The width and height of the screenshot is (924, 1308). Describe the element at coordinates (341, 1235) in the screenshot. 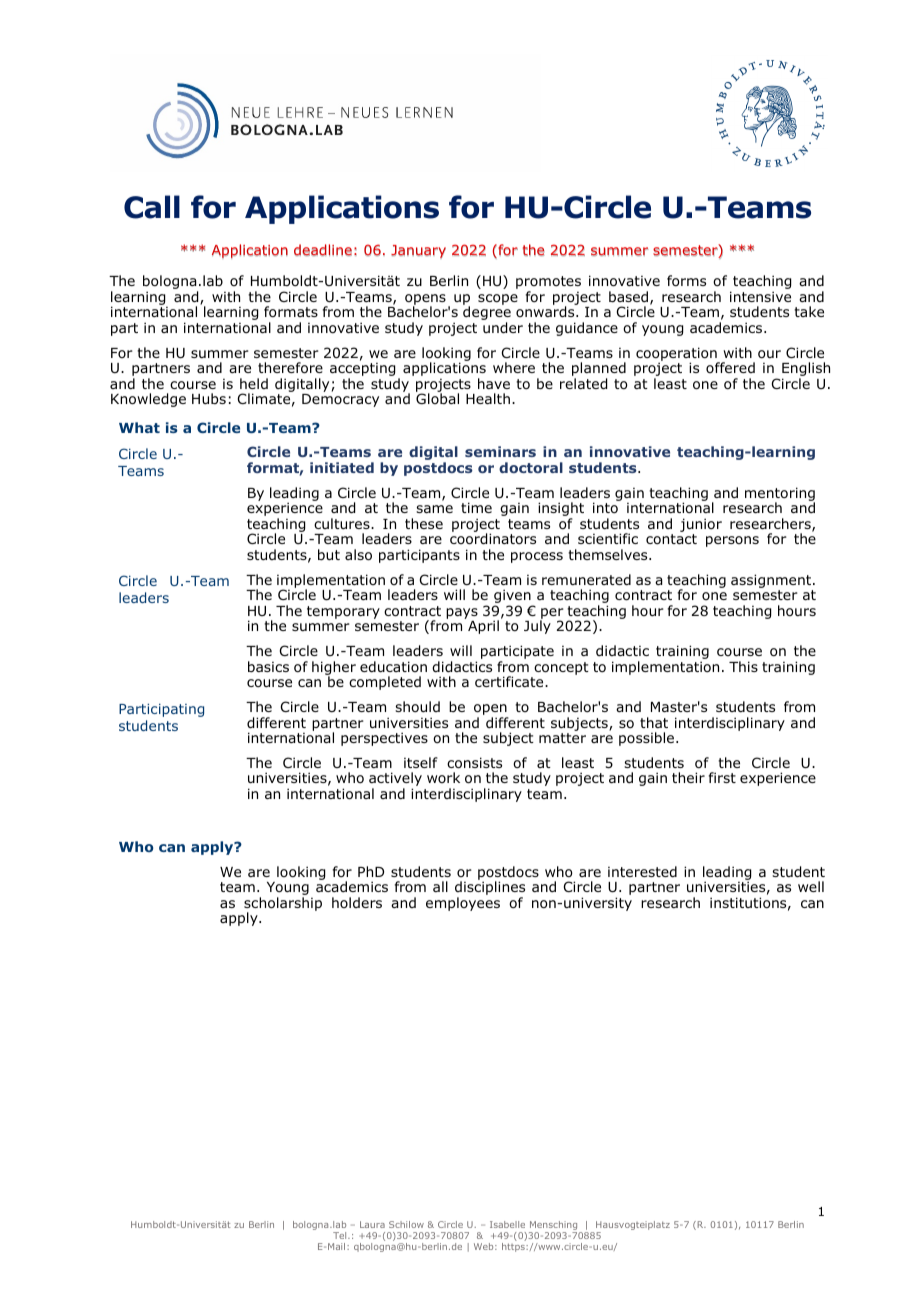

I see `Tel` at that location.
